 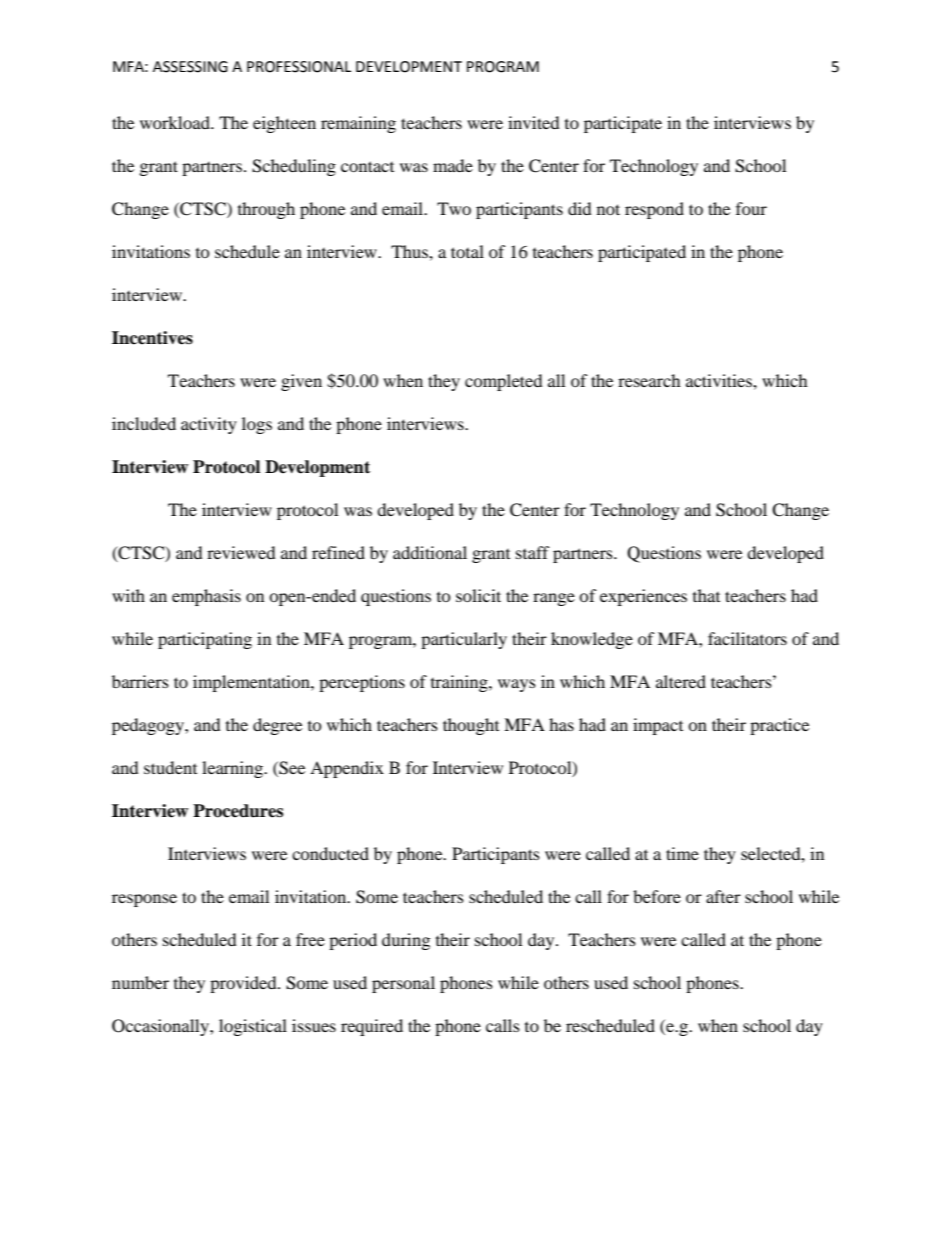 What do you see at coordinates (471, 726) in the document?
I see `thought` at bounding box center [471, 726].
